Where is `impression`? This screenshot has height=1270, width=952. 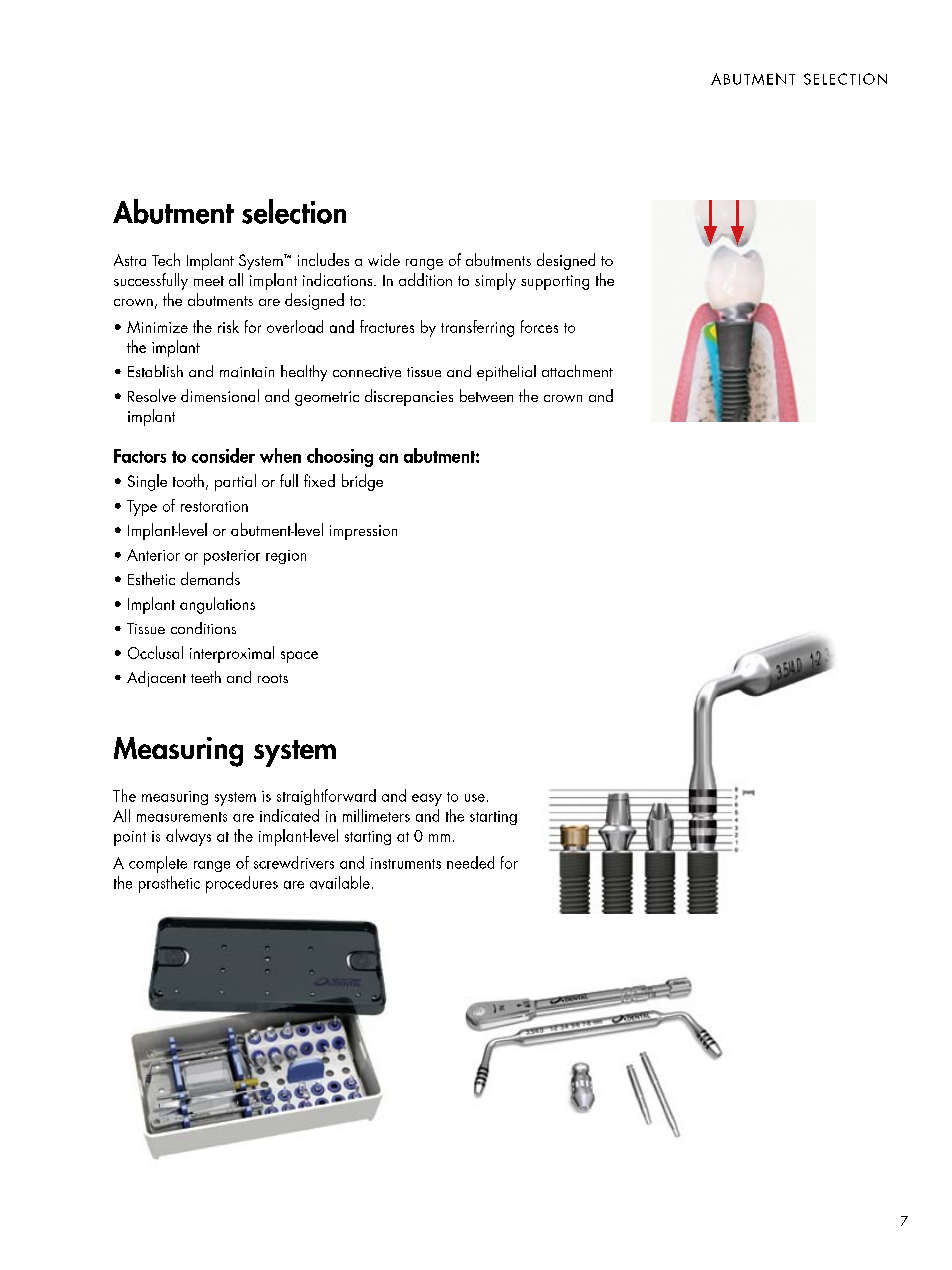
impression is located at coordinates (363, 532).
